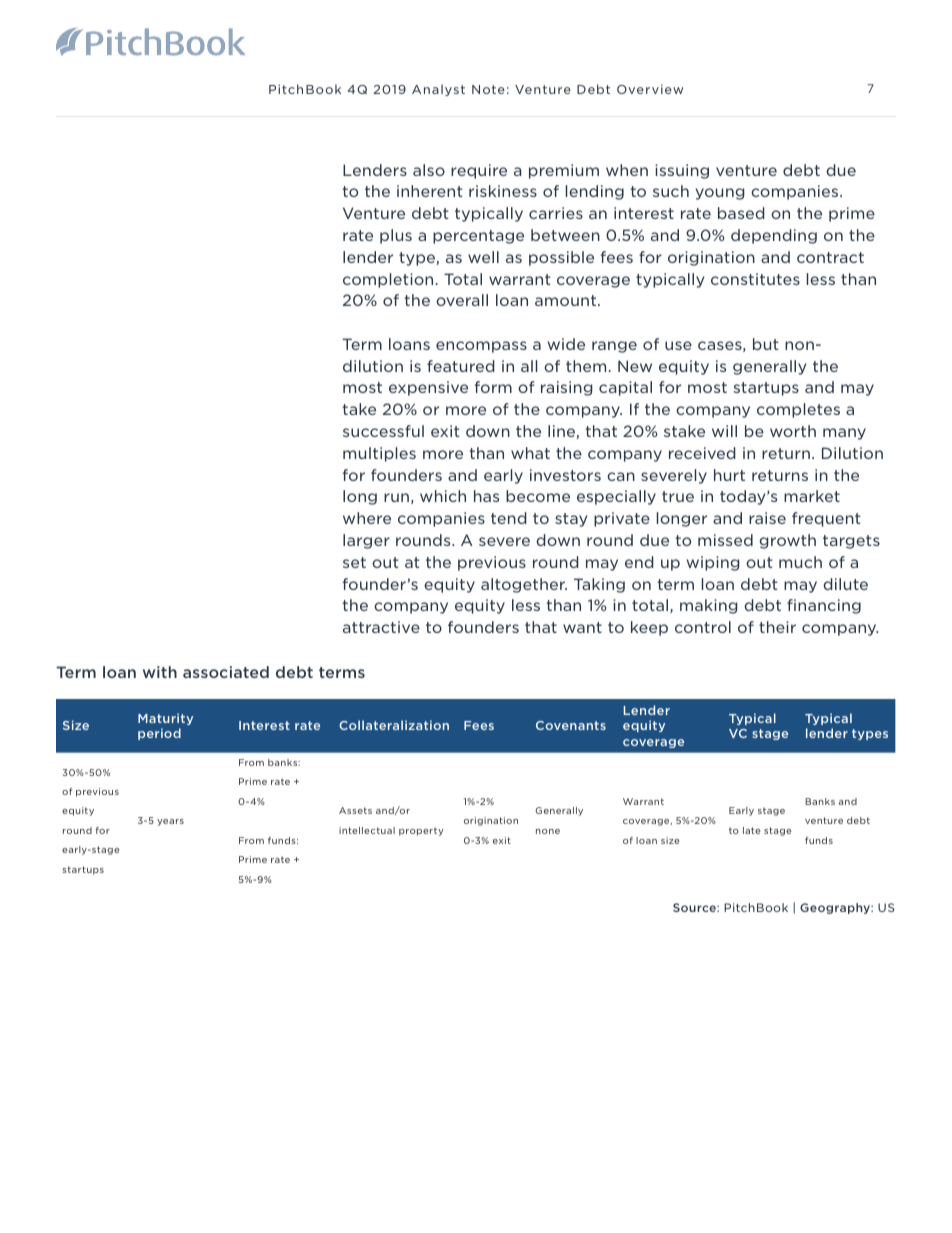 The image size is (952, 1233). Describe the element at coordinates (777, 627) in the document. I see `their` at that location.
